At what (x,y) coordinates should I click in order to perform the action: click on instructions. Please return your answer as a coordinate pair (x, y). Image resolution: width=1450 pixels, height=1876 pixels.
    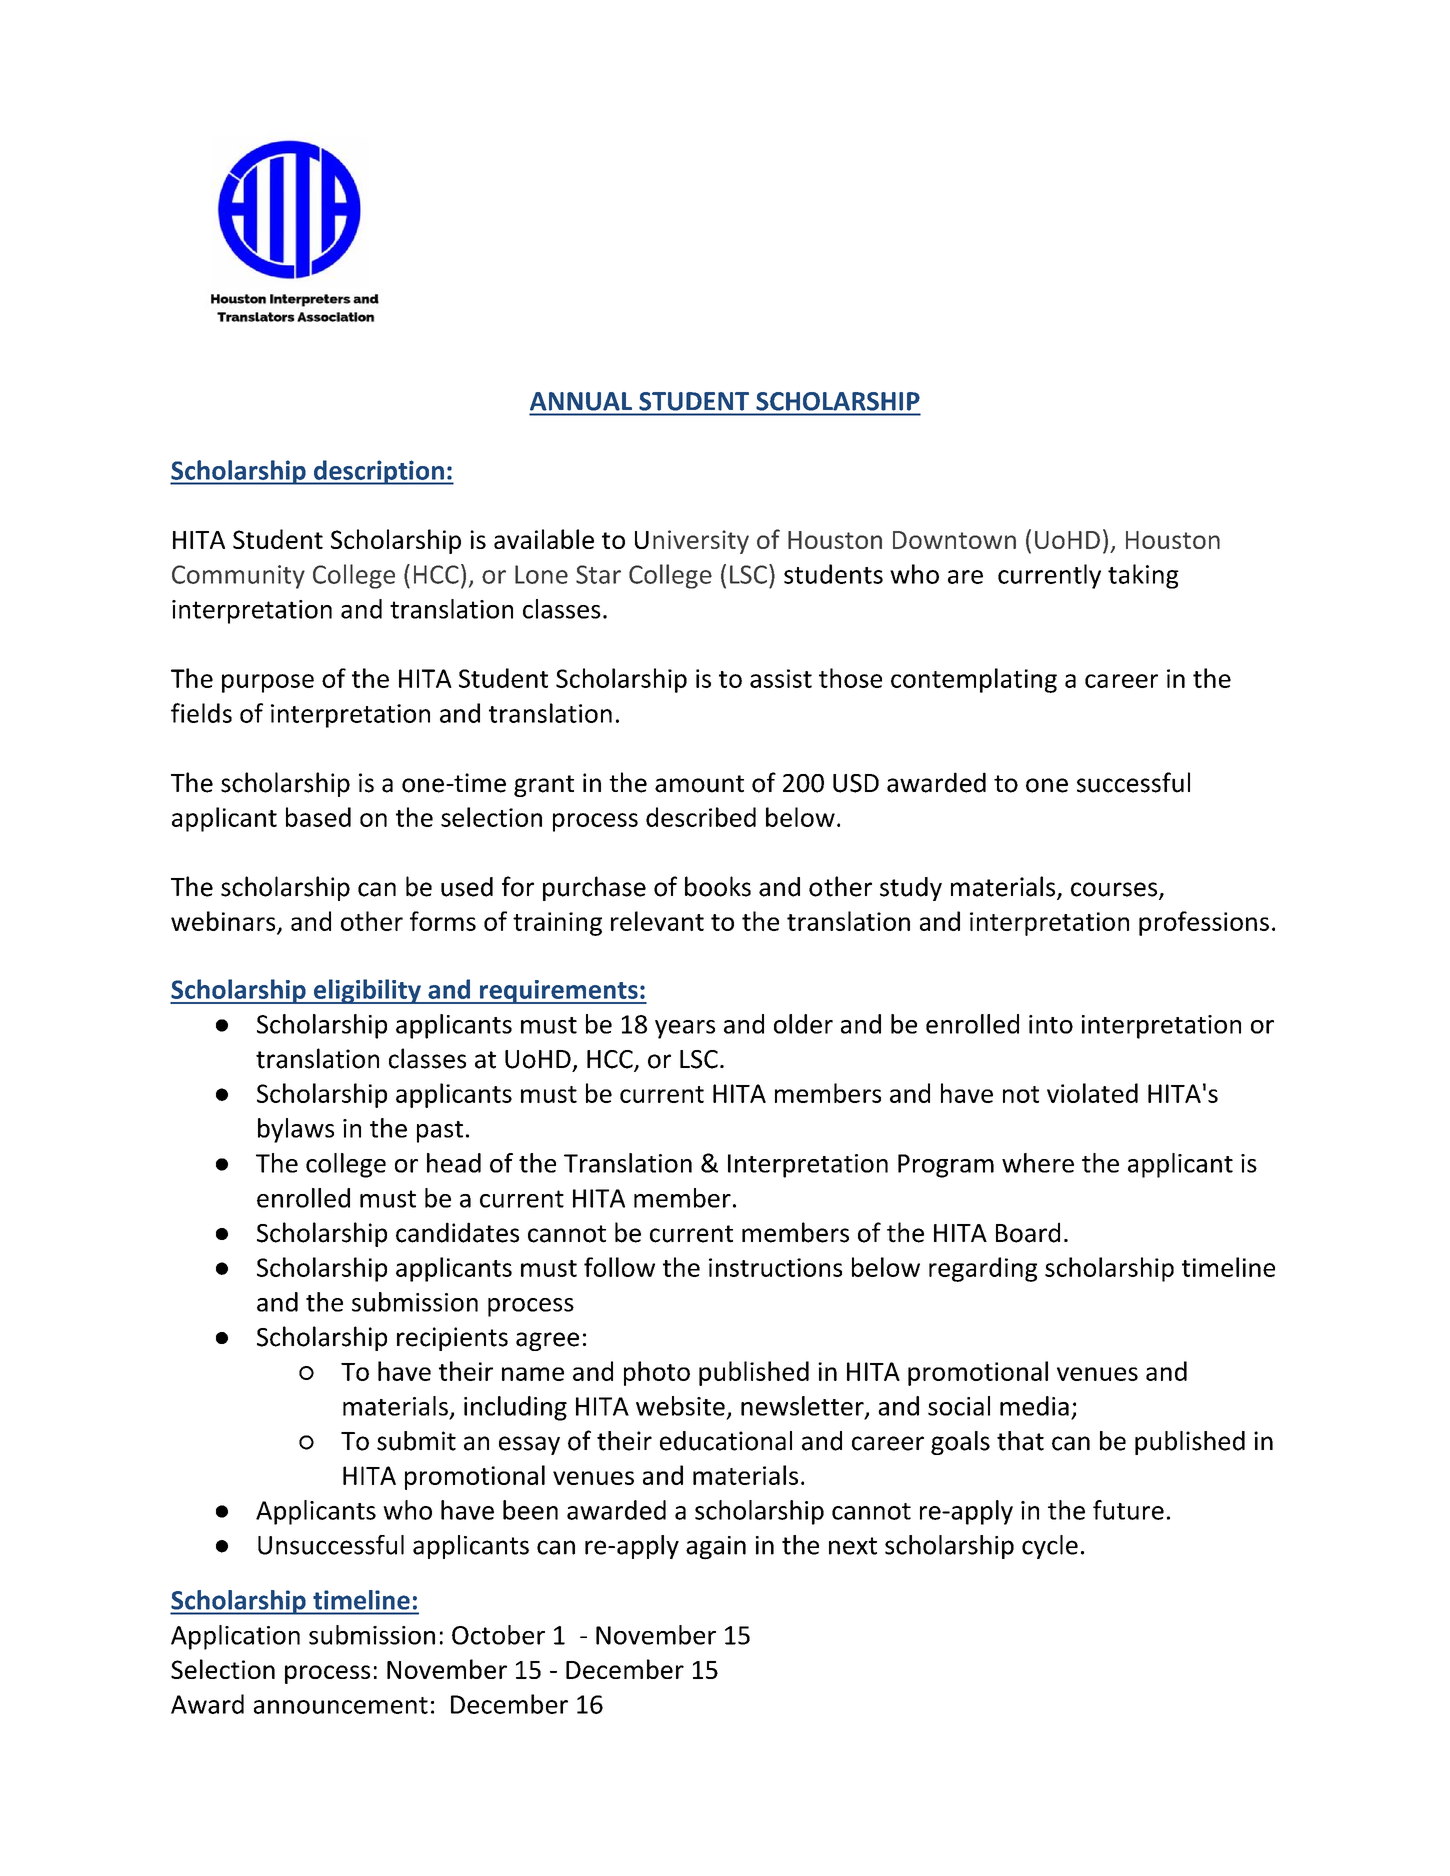
    Looking at the image, I should click on (775, 1267).
